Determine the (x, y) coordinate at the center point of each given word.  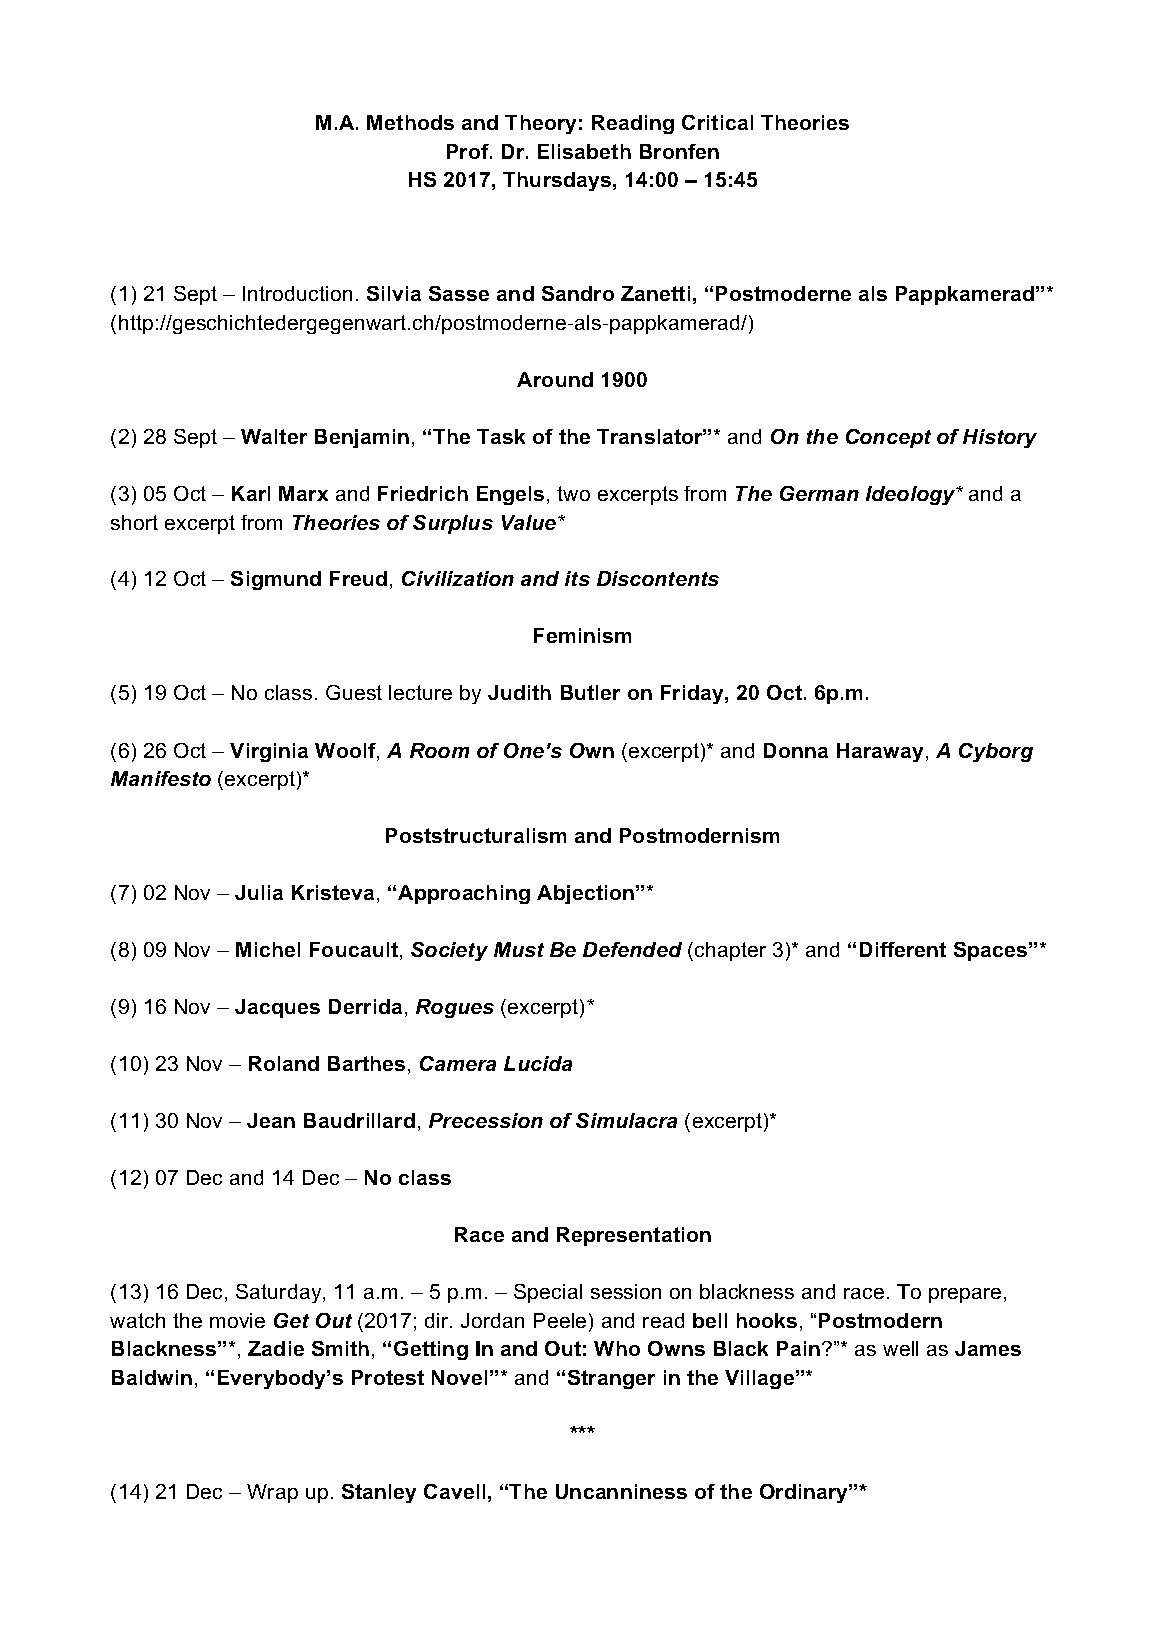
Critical (717, 122)
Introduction (297, 293)
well (900, 1348)
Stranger (611, 1379)
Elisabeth (584, 151)
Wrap (272, 1493)
